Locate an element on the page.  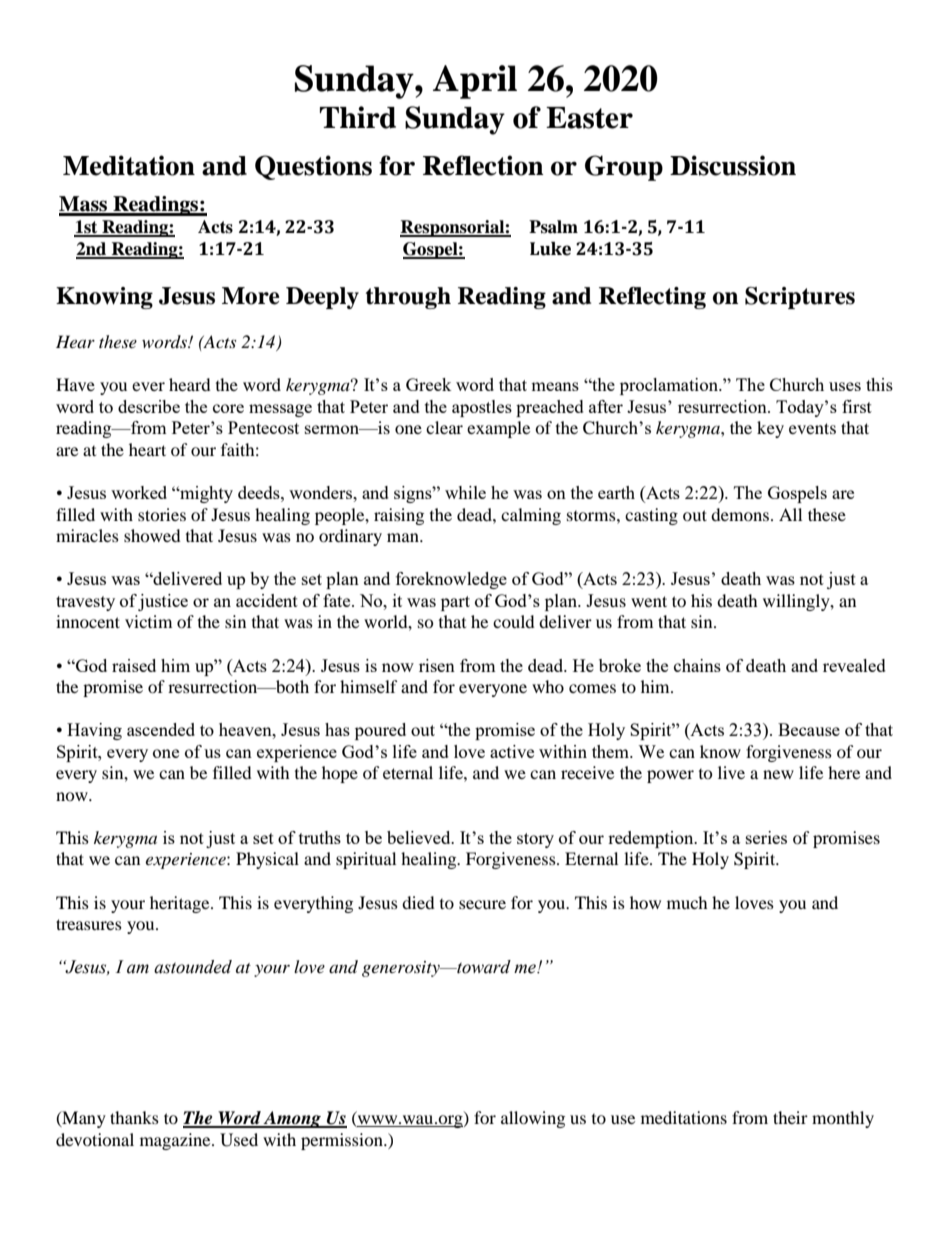
chains is located at coordinates (697, 665).
